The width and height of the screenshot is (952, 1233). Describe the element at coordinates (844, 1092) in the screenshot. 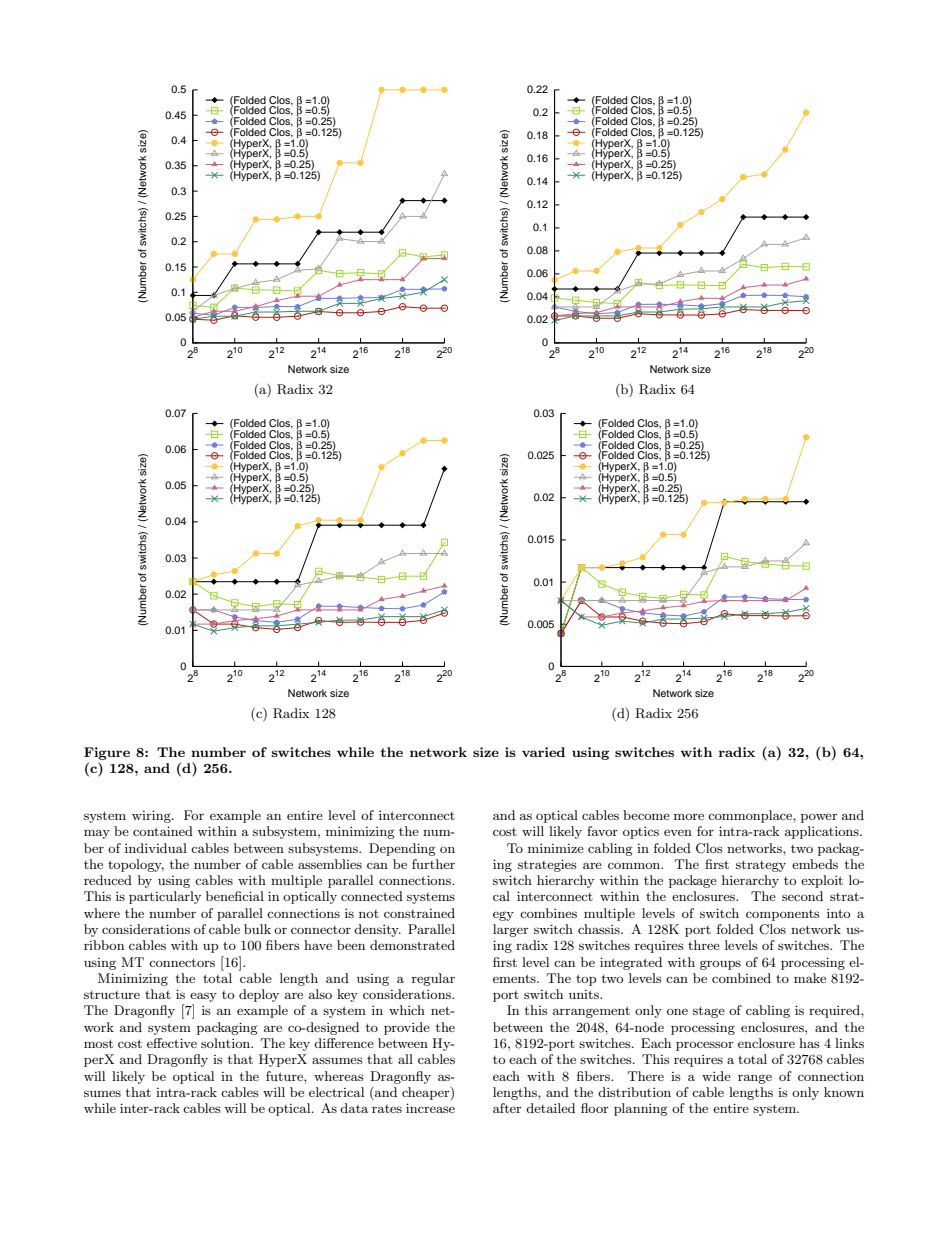

I see `known` at that location.
